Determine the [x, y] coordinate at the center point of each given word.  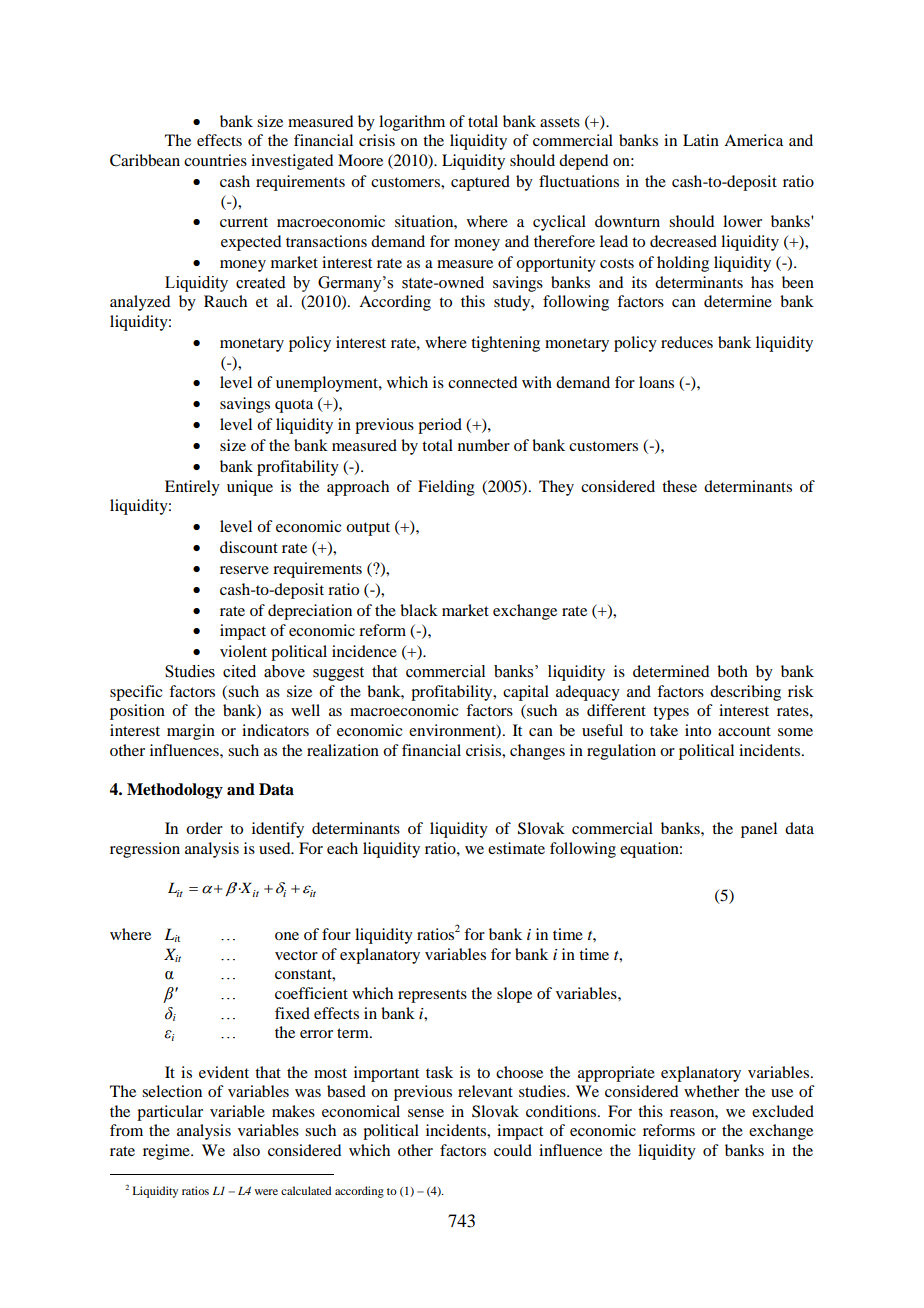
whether [711, 1091]
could [513, 1150]
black [419, 610]
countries [215, 160]
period [440, 426]
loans [656, 382]
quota [294, 406]
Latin [701, 140]
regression [145, 850]
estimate [516, 848]
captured [480, 183]
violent [243, 651]
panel [759, 830]
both [732, 671]
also [246, 1150]
